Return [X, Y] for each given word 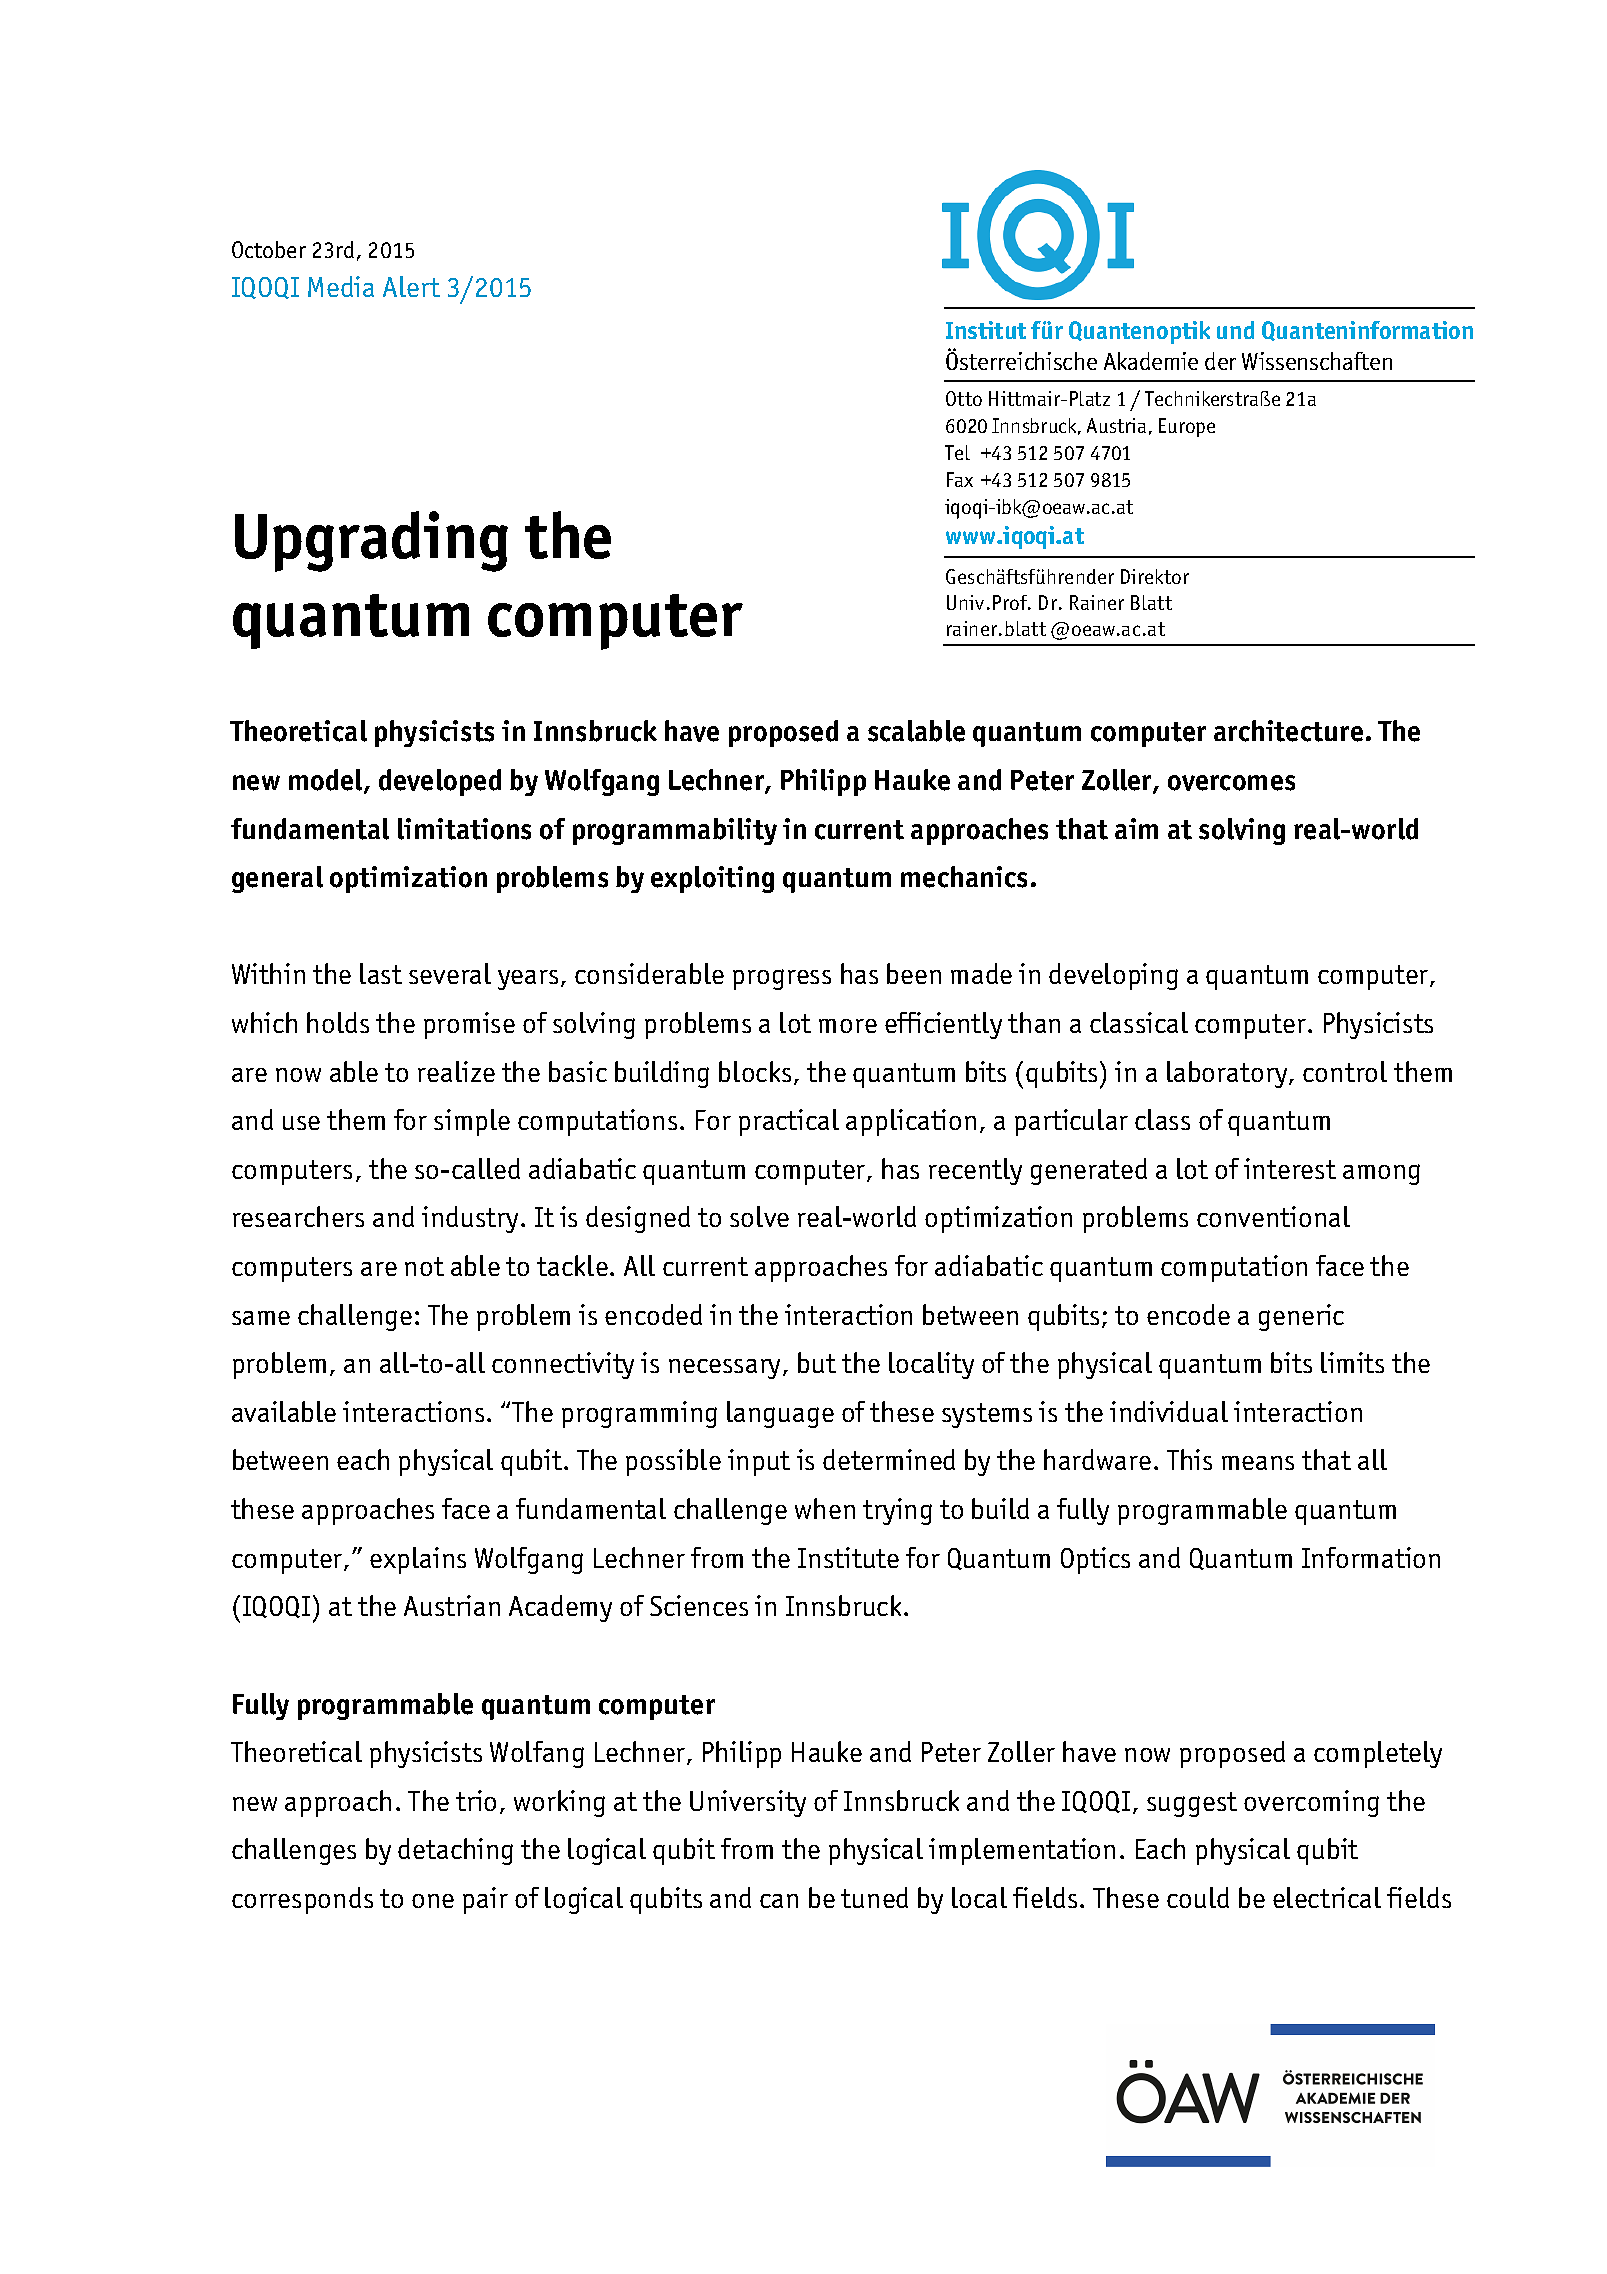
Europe [1187, 427]
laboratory [1228, 1074]
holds [338, 1022]
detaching [455, 1851]
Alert [411, 286]
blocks [755, 1071]
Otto [964, 398]
